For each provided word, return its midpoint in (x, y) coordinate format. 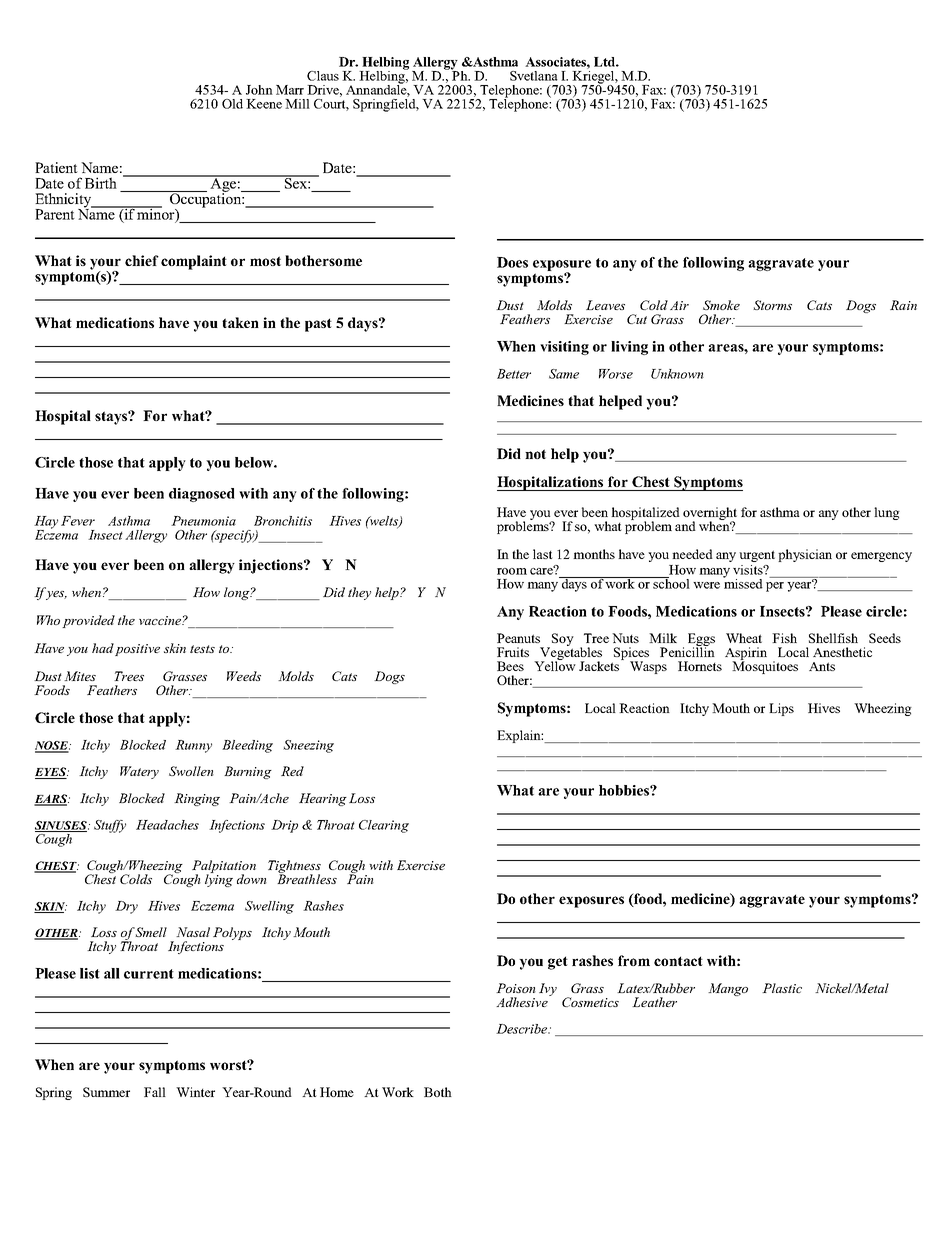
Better (514, 374)
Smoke (721, 305)
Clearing (384, 826)
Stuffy (110, 826)
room (512, 571)
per (775, 587)
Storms (772, 305)
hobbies (625, 790)
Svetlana (534, 76)
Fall (155, 1092)
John (259, 90)
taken (240, 322)
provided (88, 621)
